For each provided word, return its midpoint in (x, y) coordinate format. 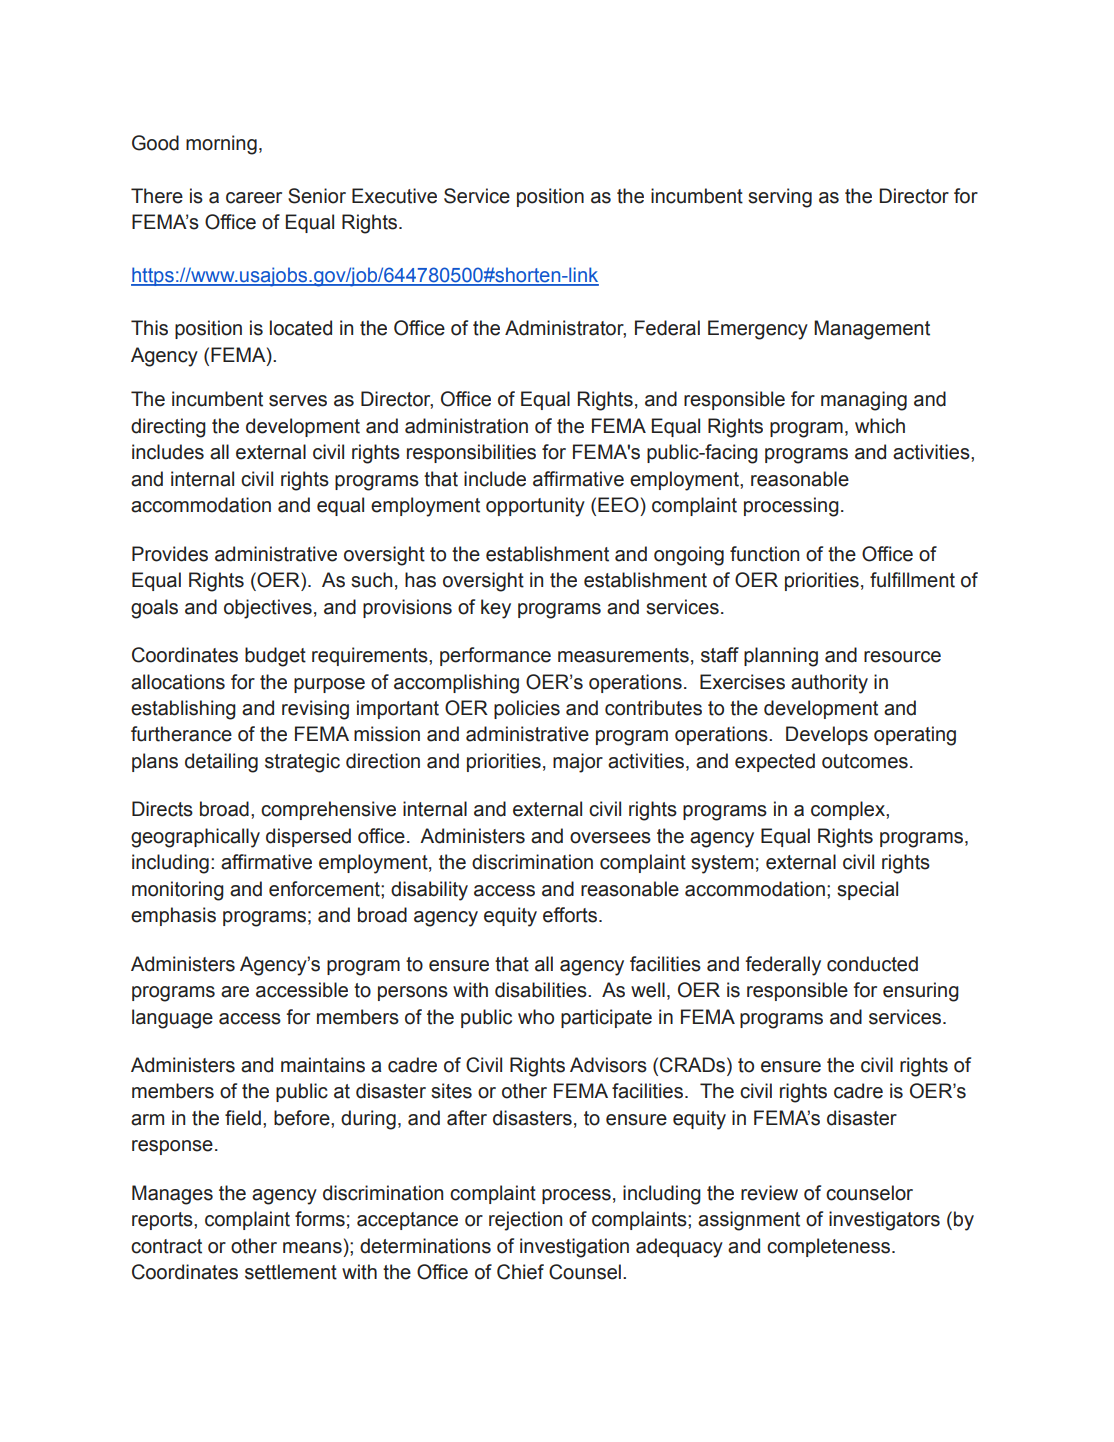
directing (168, 428)
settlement (291, 1272)
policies (527, 709)
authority (829, 684)
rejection (525, 1221)
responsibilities (471, 453)
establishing (183, 710)
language (172, 1019)
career (254, 198)
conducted (872, 964)
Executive (394, 196)
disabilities (542, 990)
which (880, 426)
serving (780, 198)
